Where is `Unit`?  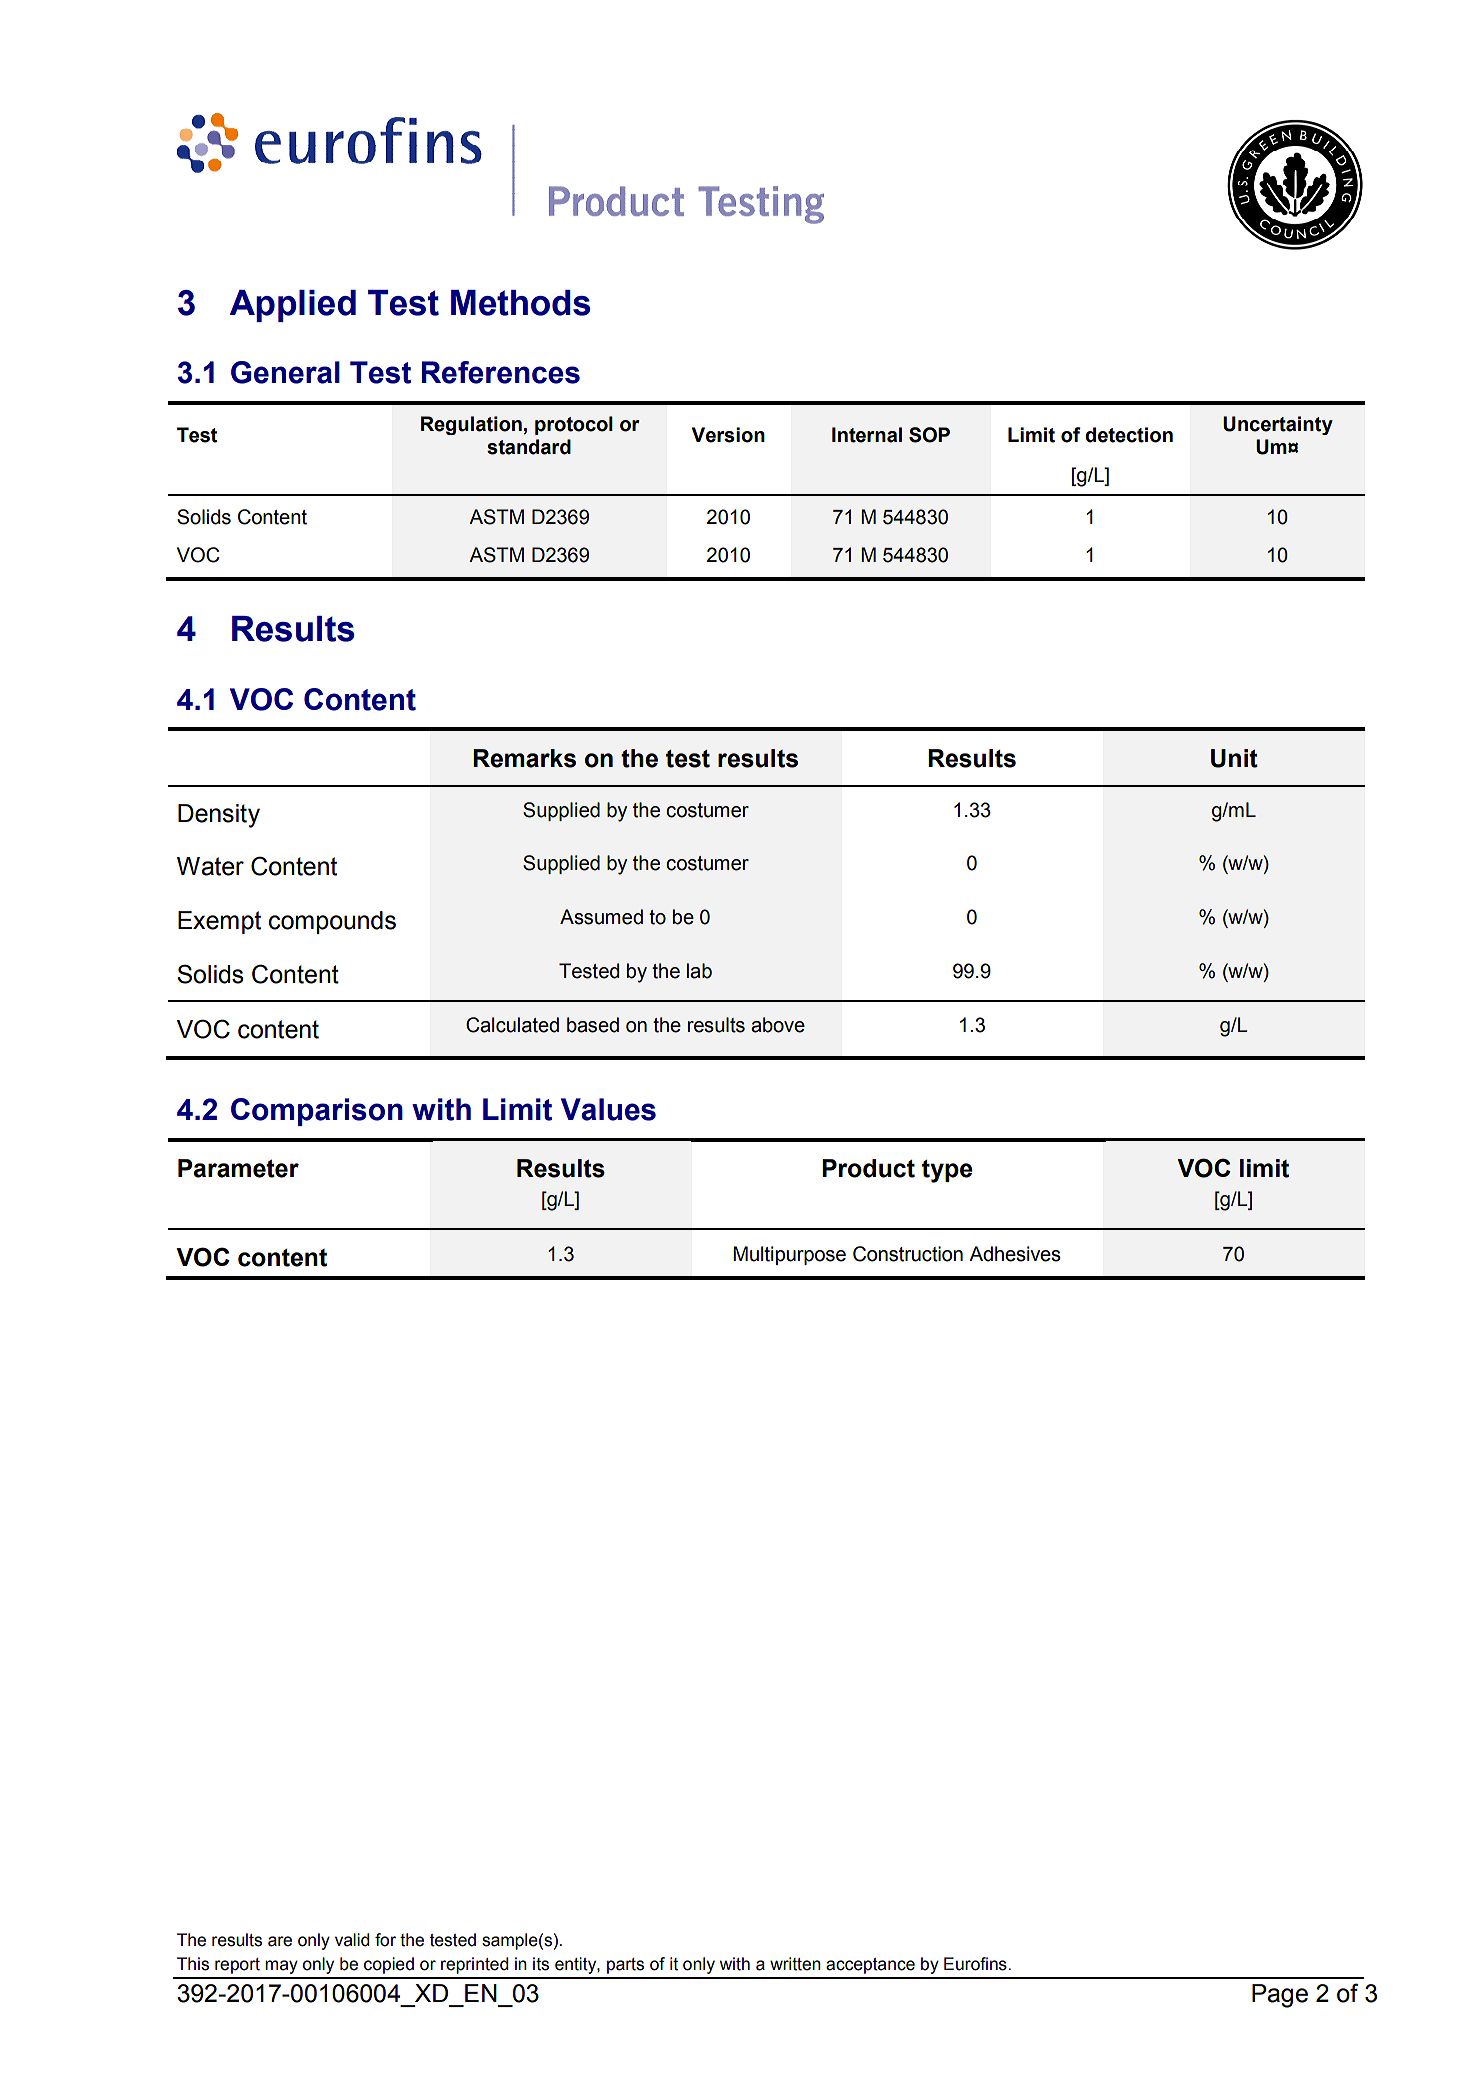 Unit is located at coordinates (1234, 758).
